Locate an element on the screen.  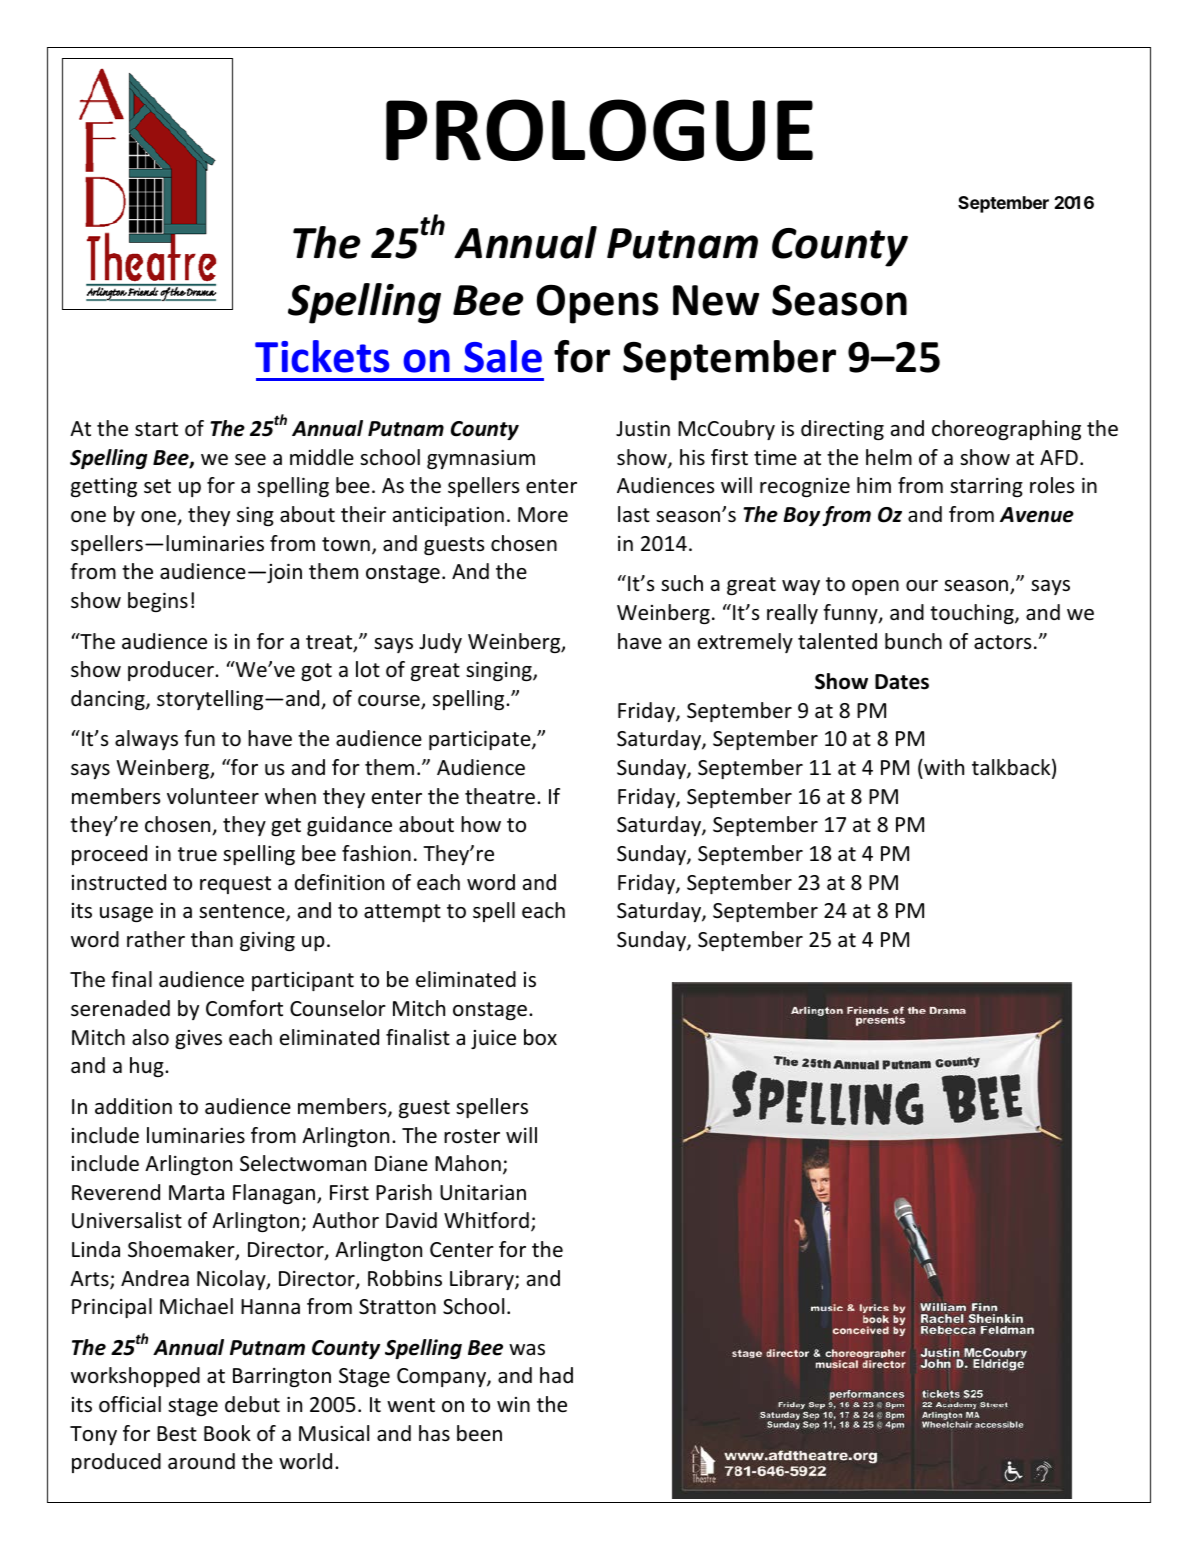
had is located at coordinates (556, 1375).
